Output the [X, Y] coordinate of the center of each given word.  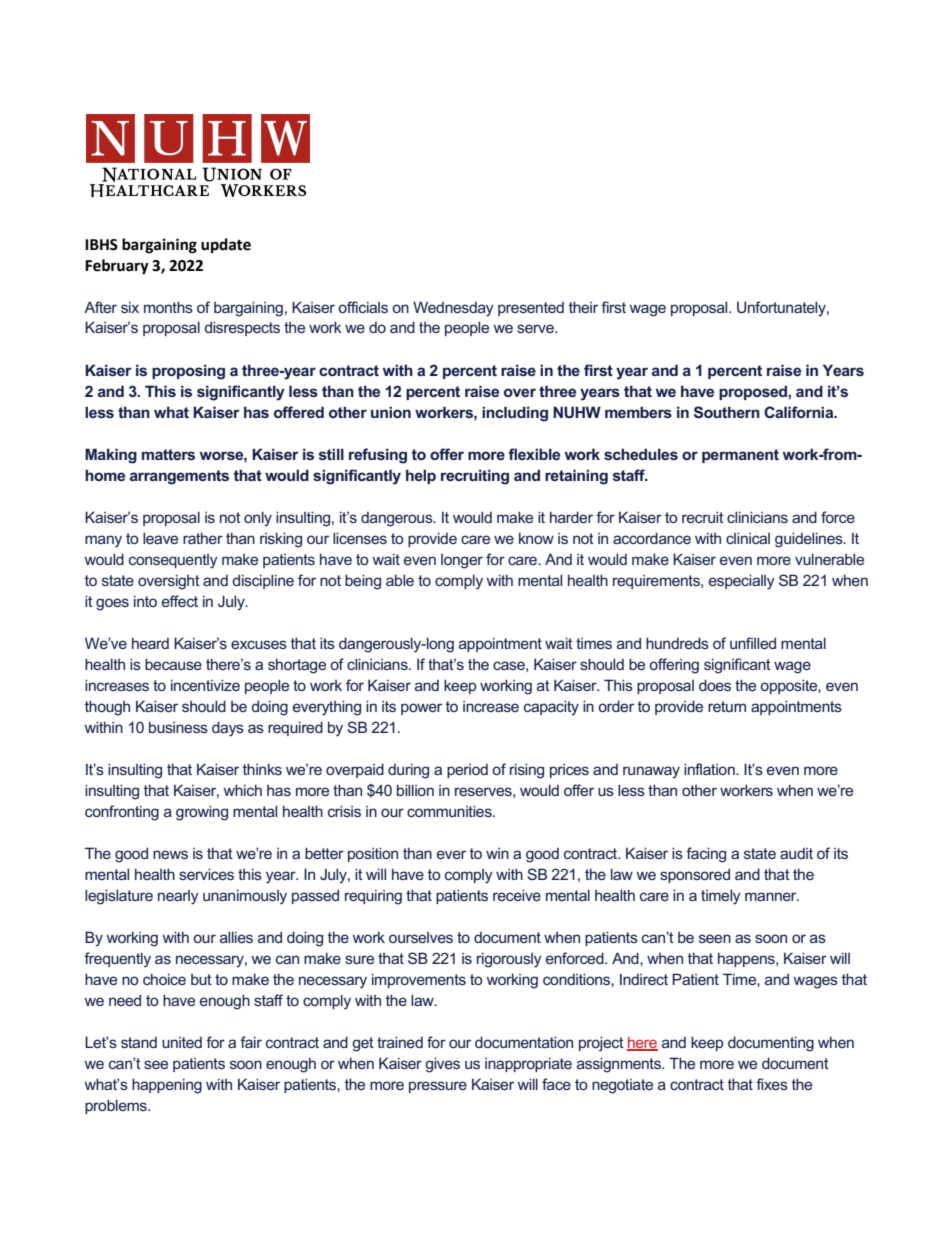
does [715, 685]
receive [517, 895]
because [173, 664]
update [226, 246]
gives [442, 1065]
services [206, 874]
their [583, 307]
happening [167, 1086]
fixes [772, 1084]
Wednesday [453, 309]
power [421, 709]
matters [168, 454]
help [421, 476]
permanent [740, 456]
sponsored [695, 875]
